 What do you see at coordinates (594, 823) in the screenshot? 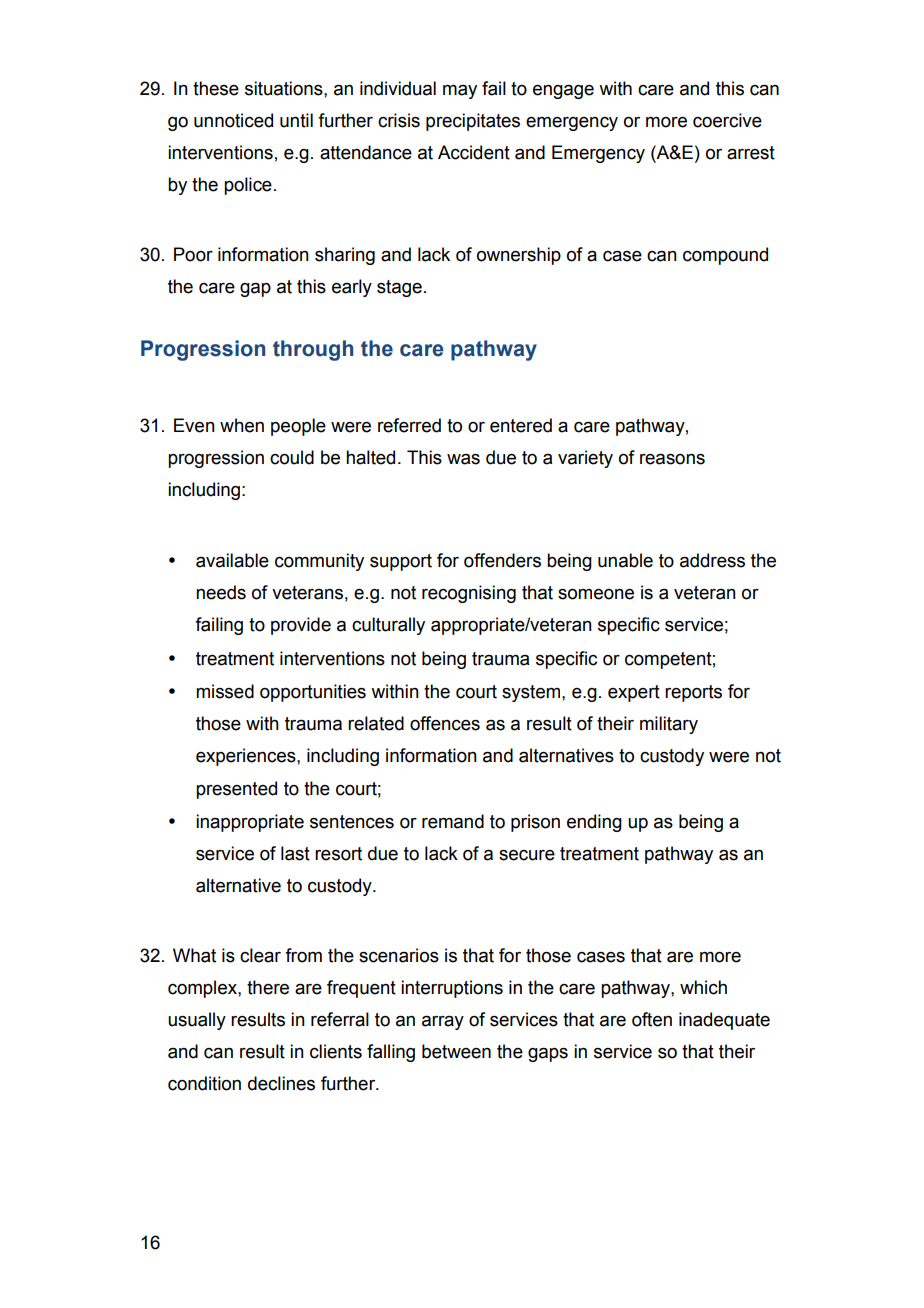
I see `ending` at bounding box center [594, 823].
